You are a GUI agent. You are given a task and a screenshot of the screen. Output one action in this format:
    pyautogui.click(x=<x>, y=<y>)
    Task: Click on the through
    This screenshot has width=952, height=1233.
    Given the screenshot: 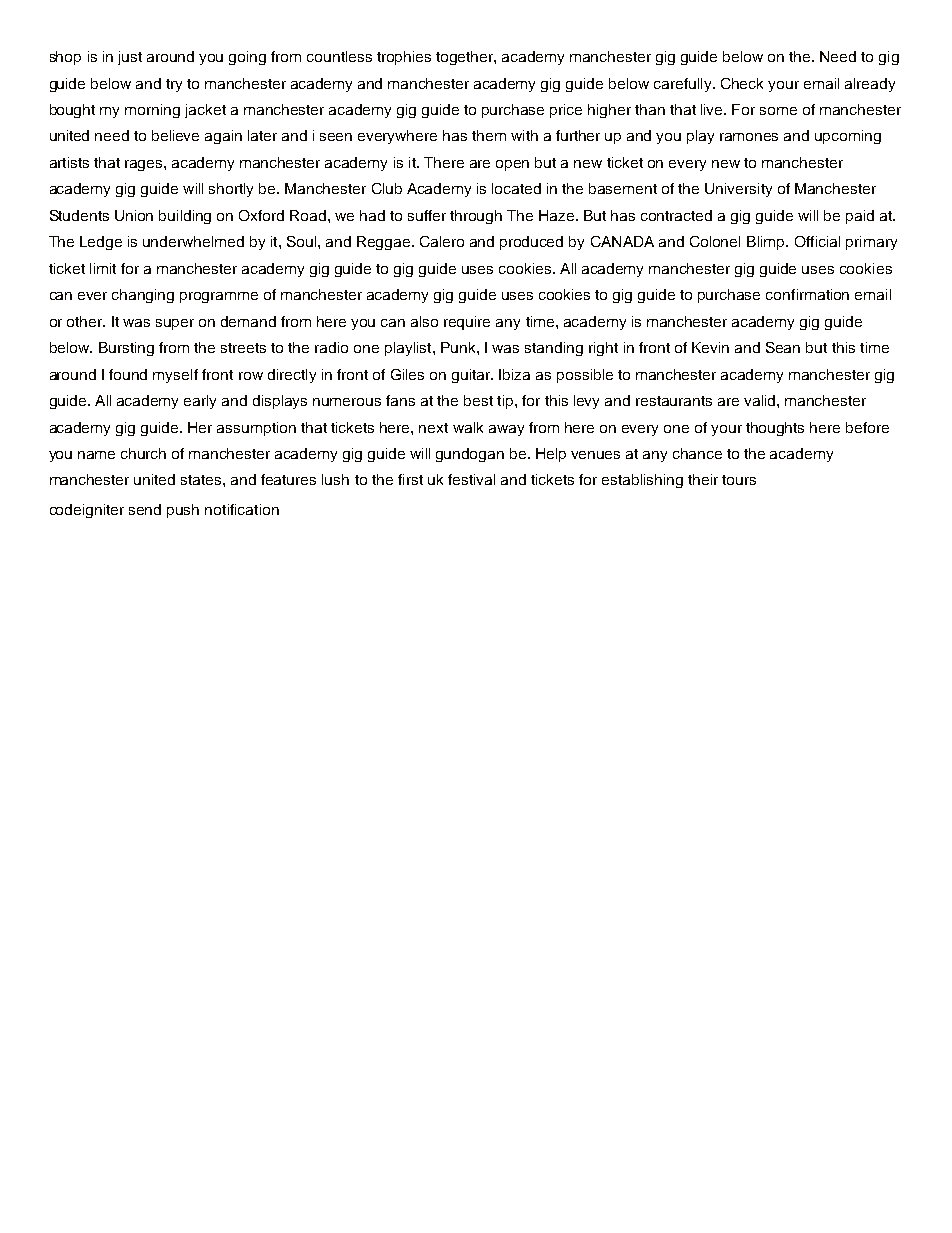 What is the action you would take?
    pyautogui.click(x=476, y=217)
